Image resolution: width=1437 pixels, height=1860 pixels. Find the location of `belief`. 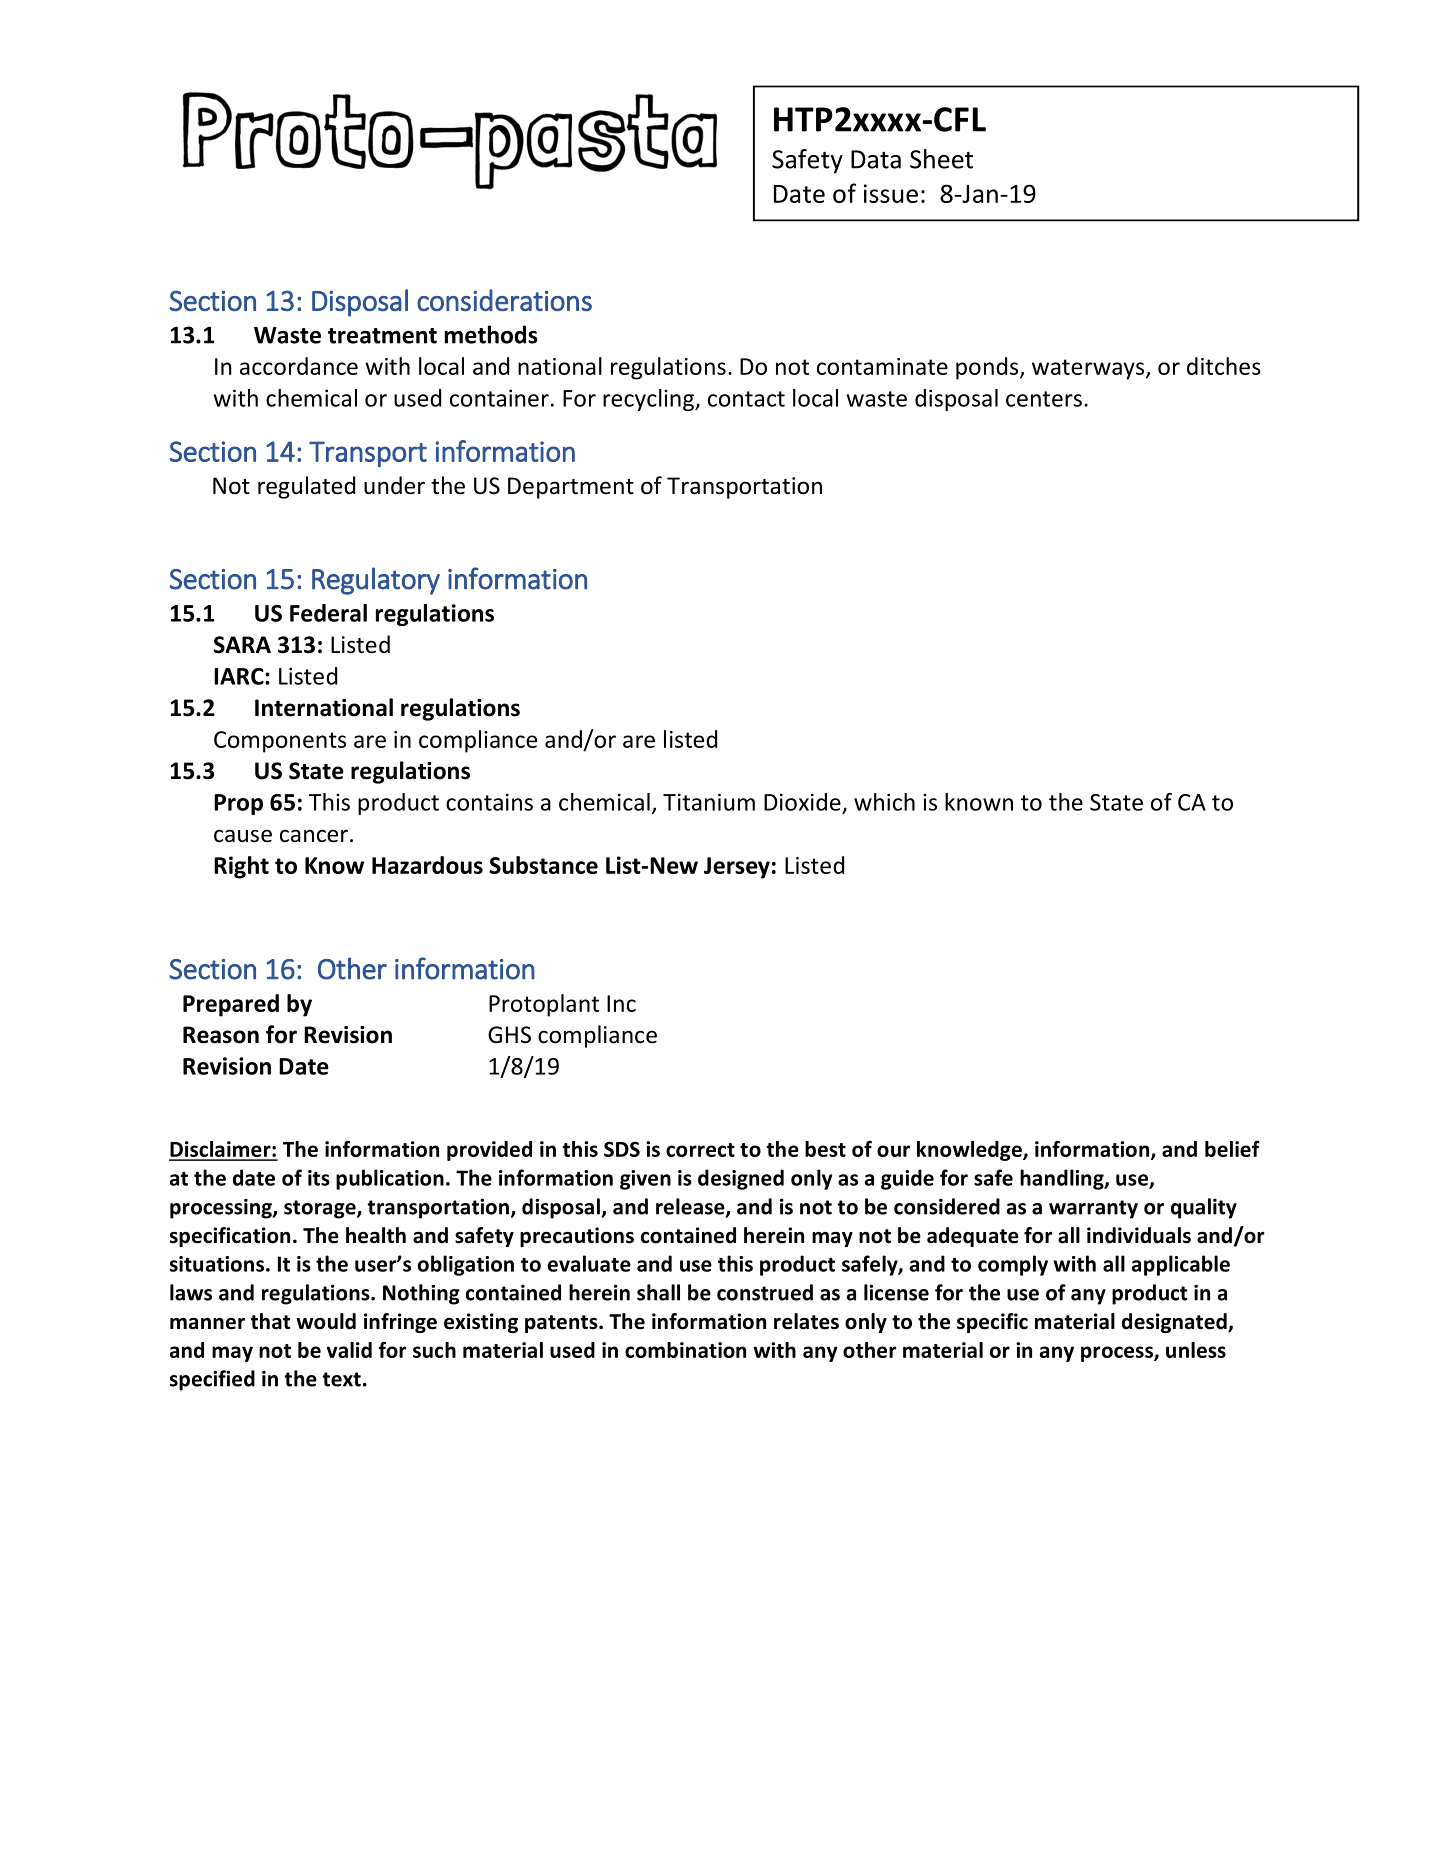

belief is located at coordinates (1232, 1149).
